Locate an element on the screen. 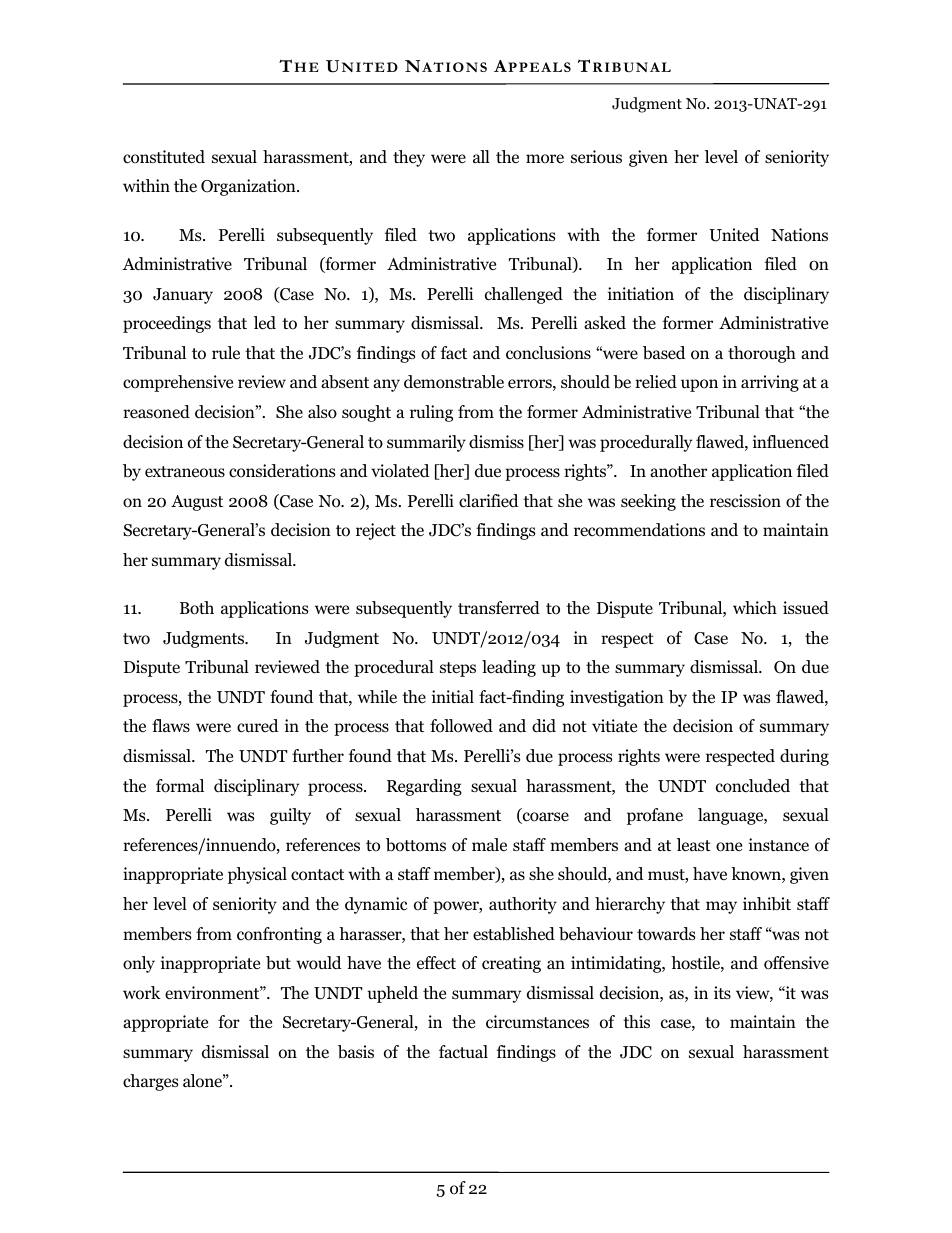 Image resolution: width=952 pixels, height=1233 pixels. circumstances is located at coordinates (537, 1021).
